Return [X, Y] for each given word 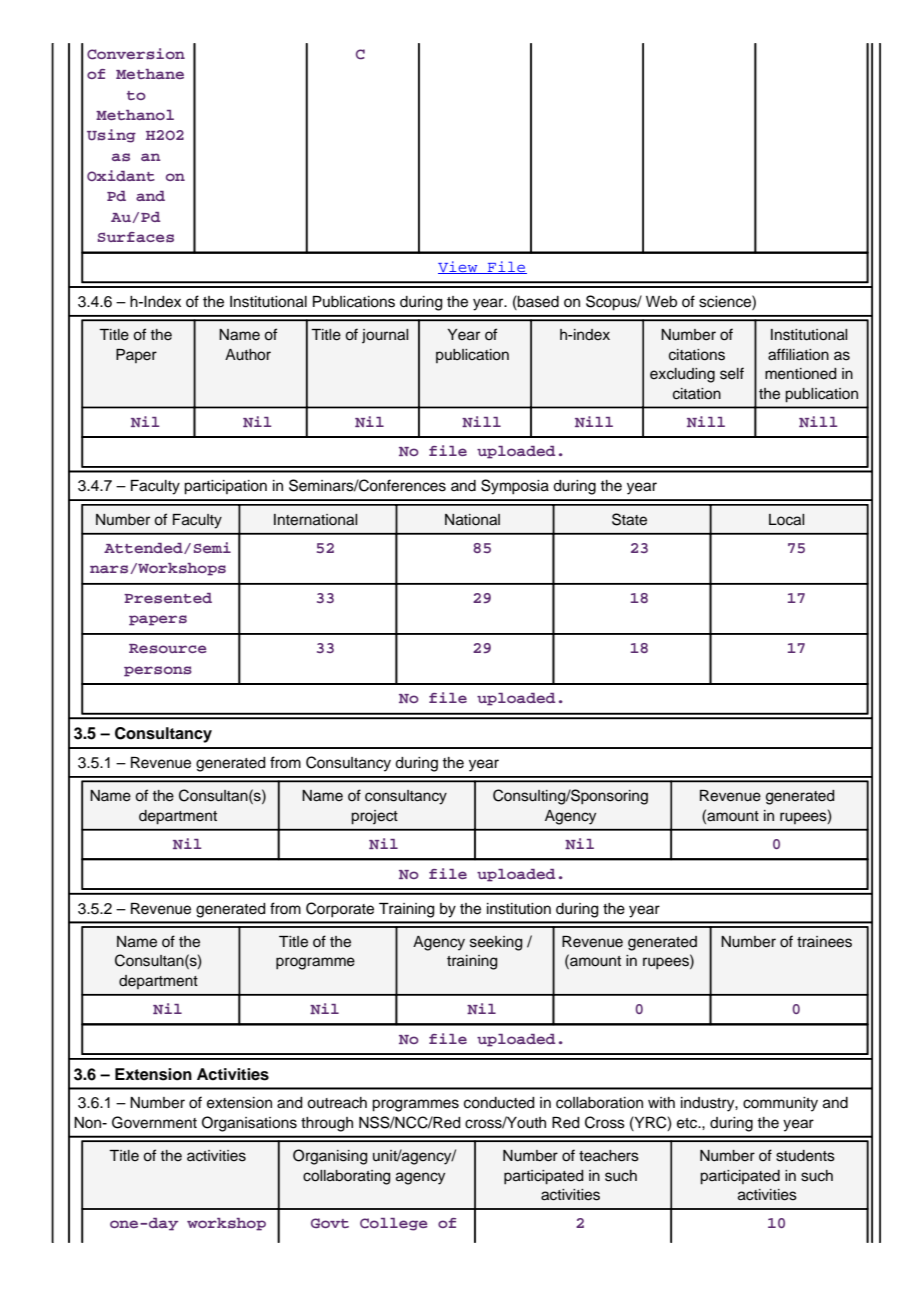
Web [661, 302]
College [394, 1224]
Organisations [249, 1124]
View [459, 267]
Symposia [515, 487]
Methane [150, 74]
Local [786, 520]
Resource [168, 649]
